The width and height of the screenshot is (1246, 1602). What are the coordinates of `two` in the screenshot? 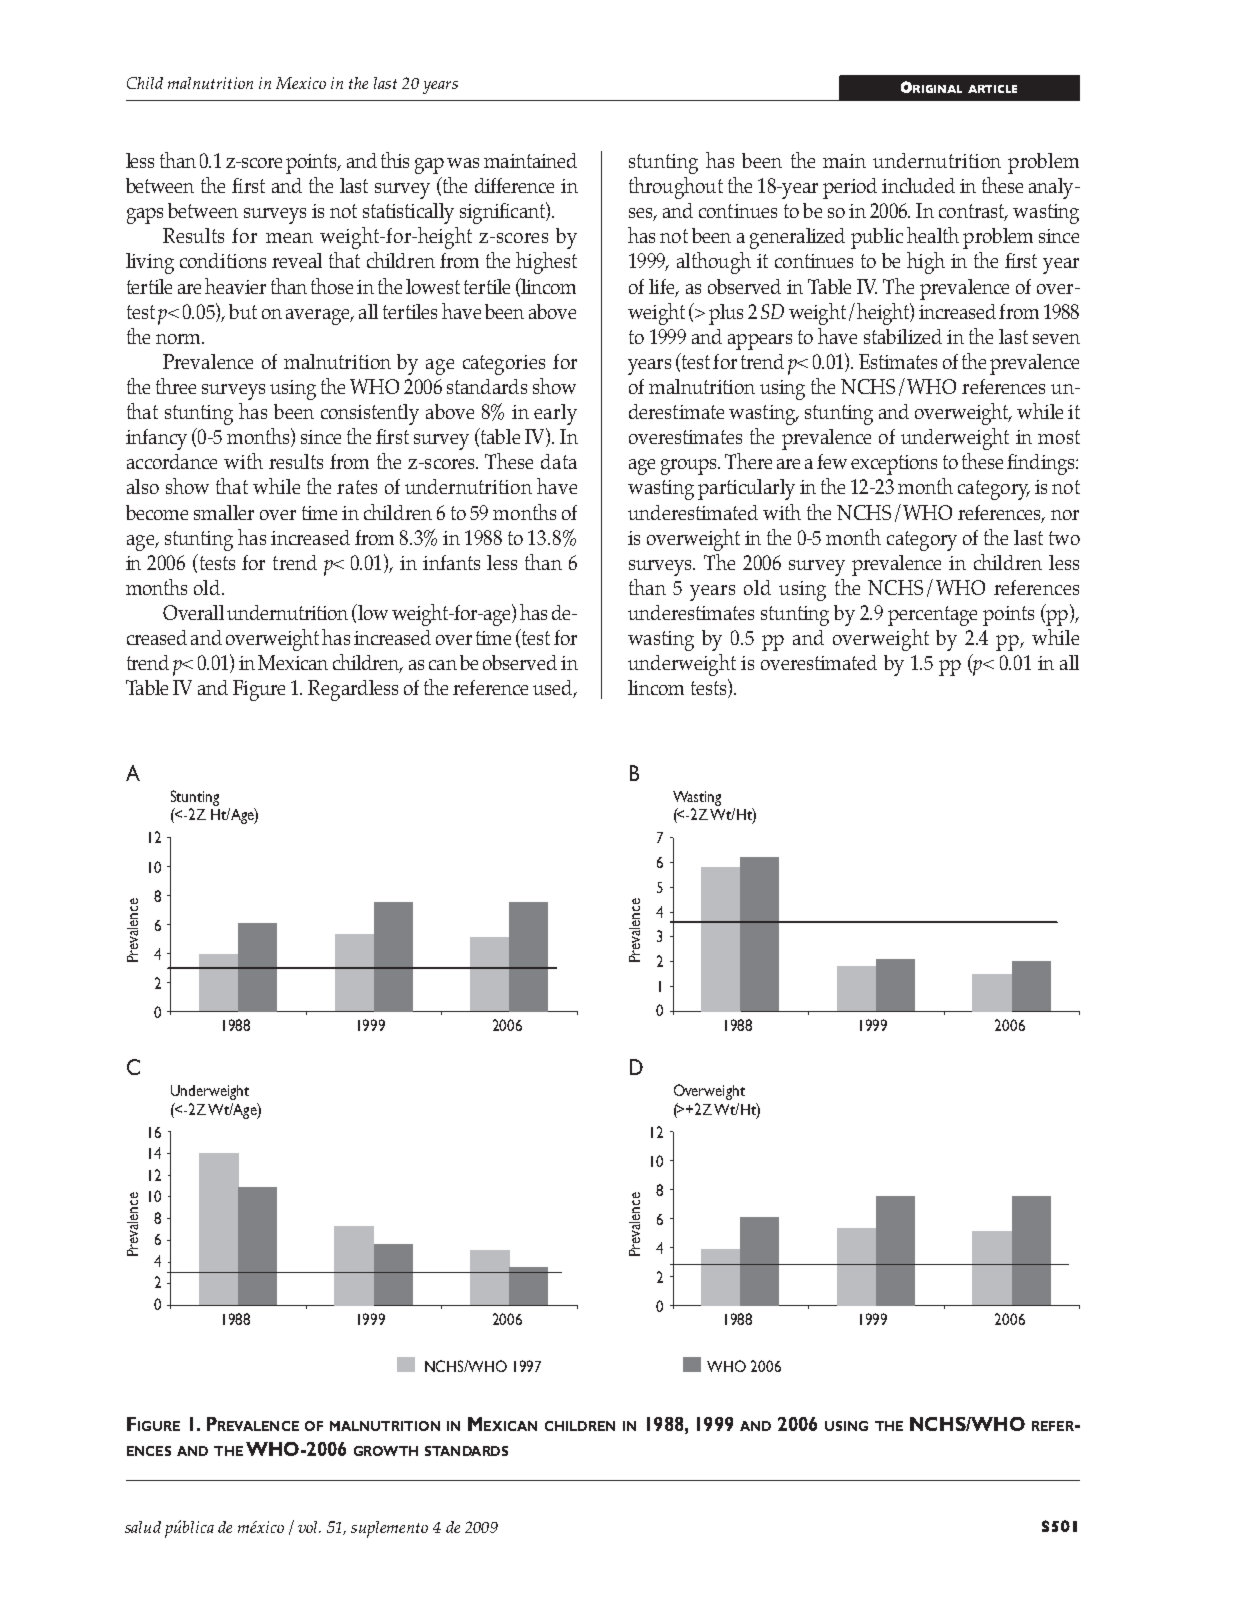 It's located at (1064, 538).
